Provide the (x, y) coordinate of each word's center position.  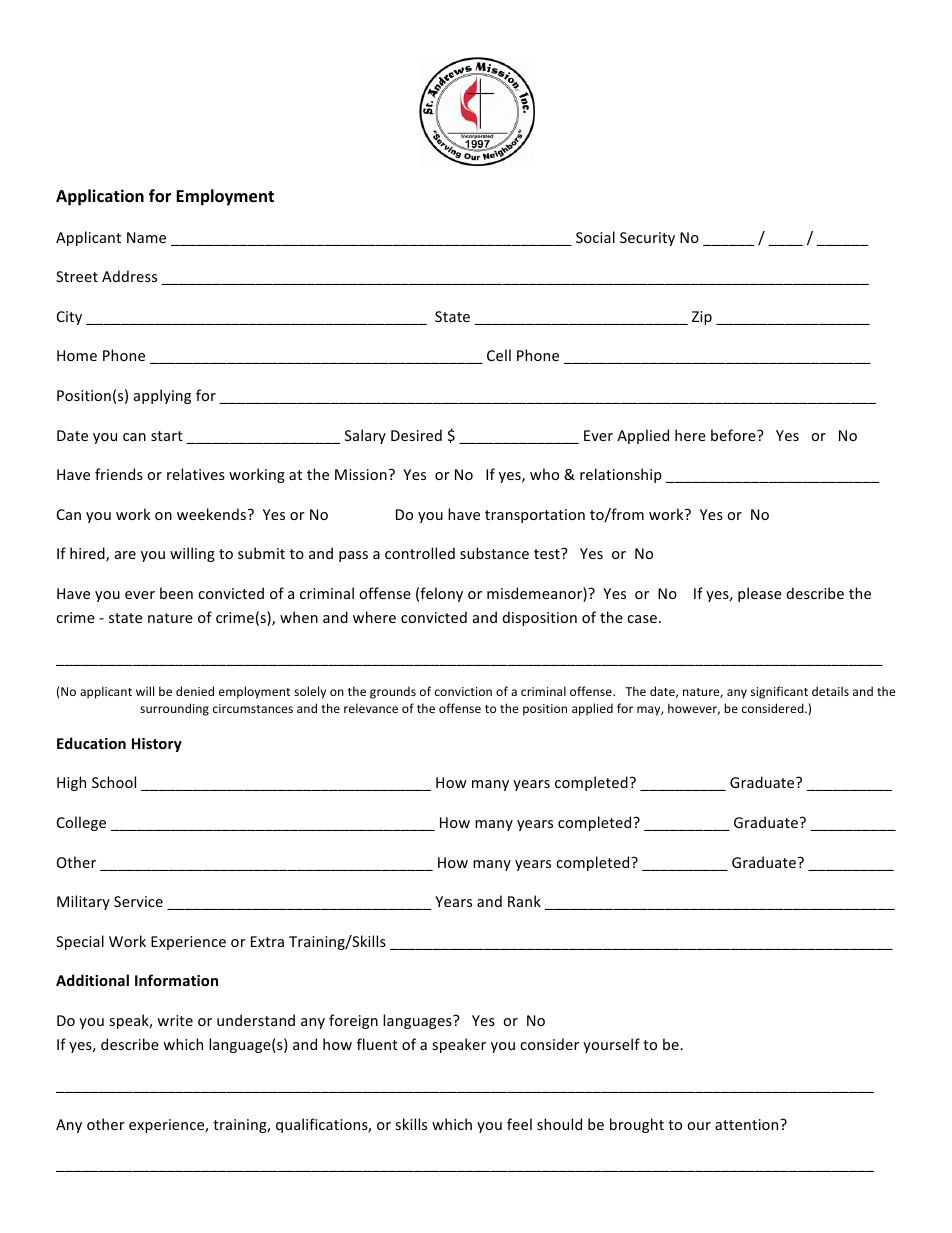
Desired (416, 435)
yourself (611, 1045)
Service (138, 901)
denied (195, 691)
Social (595, 237)
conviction (463, 691)
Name (146, 237)
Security (647, 239)
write (175, 1020)
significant (779, 692)
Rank (524, 901)
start (167, 436)
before (734, 435)
